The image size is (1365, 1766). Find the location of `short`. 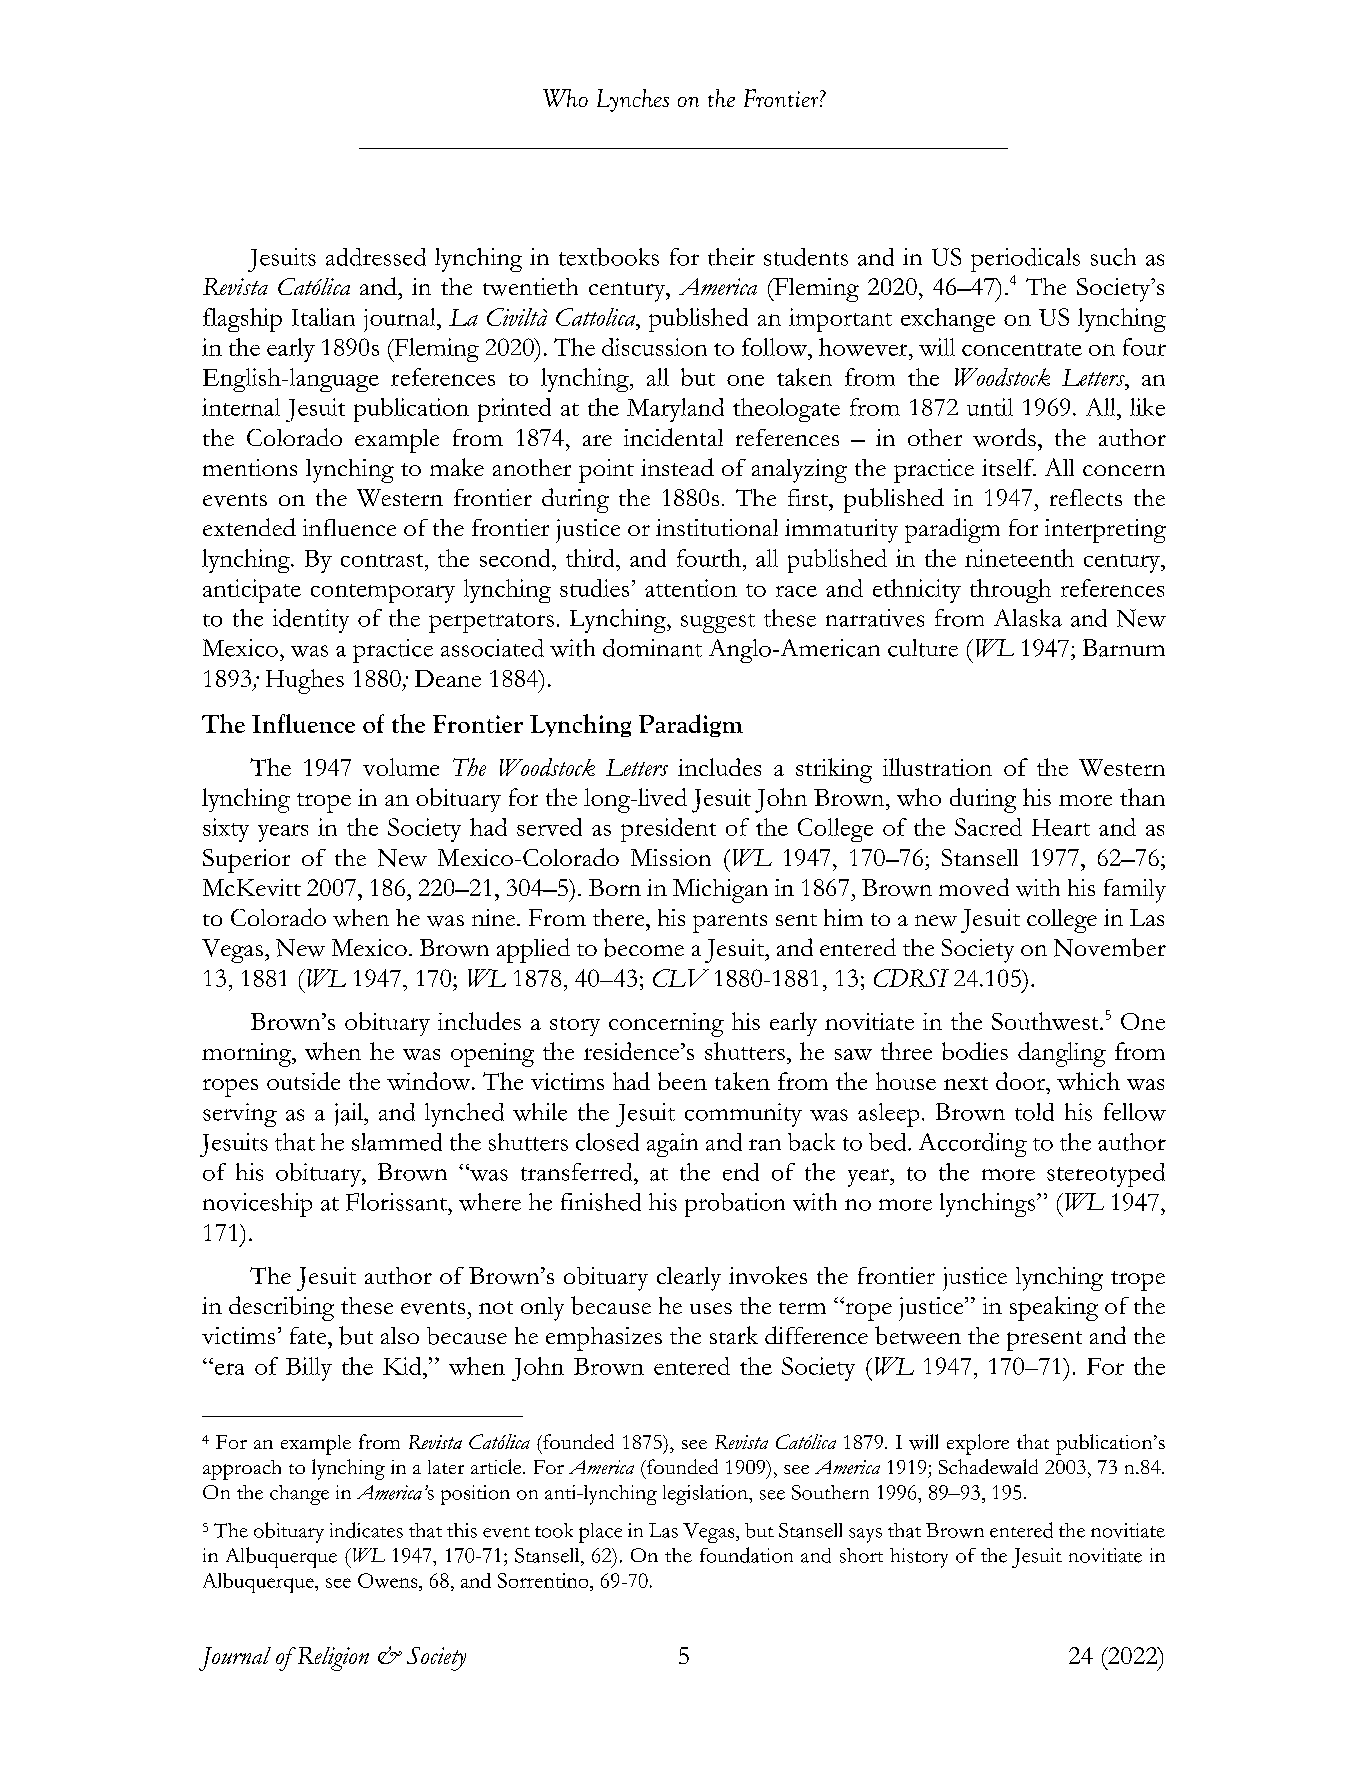

short is located at coordinates (861, 1555).
